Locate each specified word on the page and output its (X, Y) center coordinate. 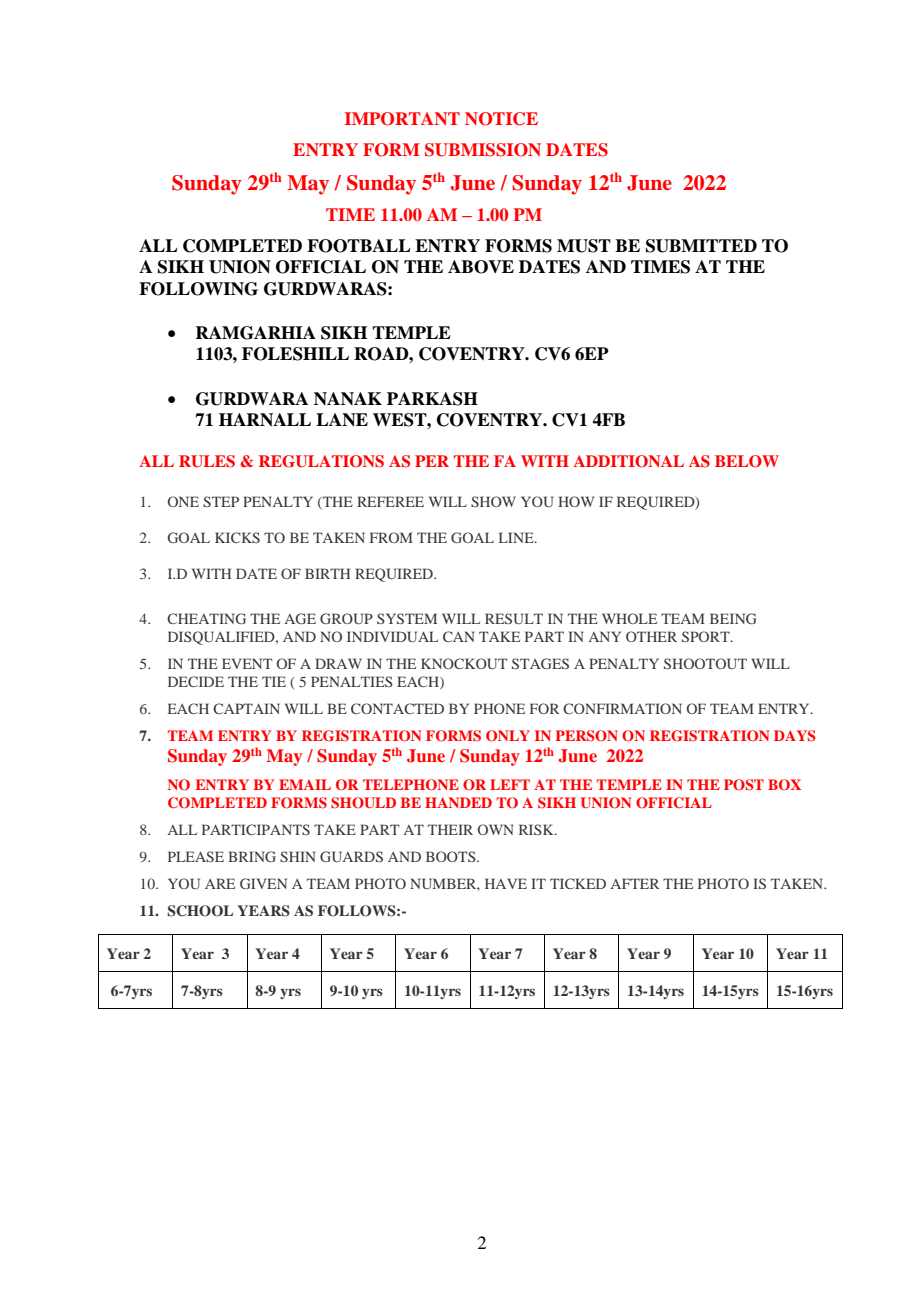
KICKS (237, 537)
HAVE (506, 883)
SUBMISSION (483, 150)
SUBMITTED (701, 246)
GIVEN (263, 883)
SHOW (493, 501)
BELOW (747, 461)
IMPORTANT (402, 119)
